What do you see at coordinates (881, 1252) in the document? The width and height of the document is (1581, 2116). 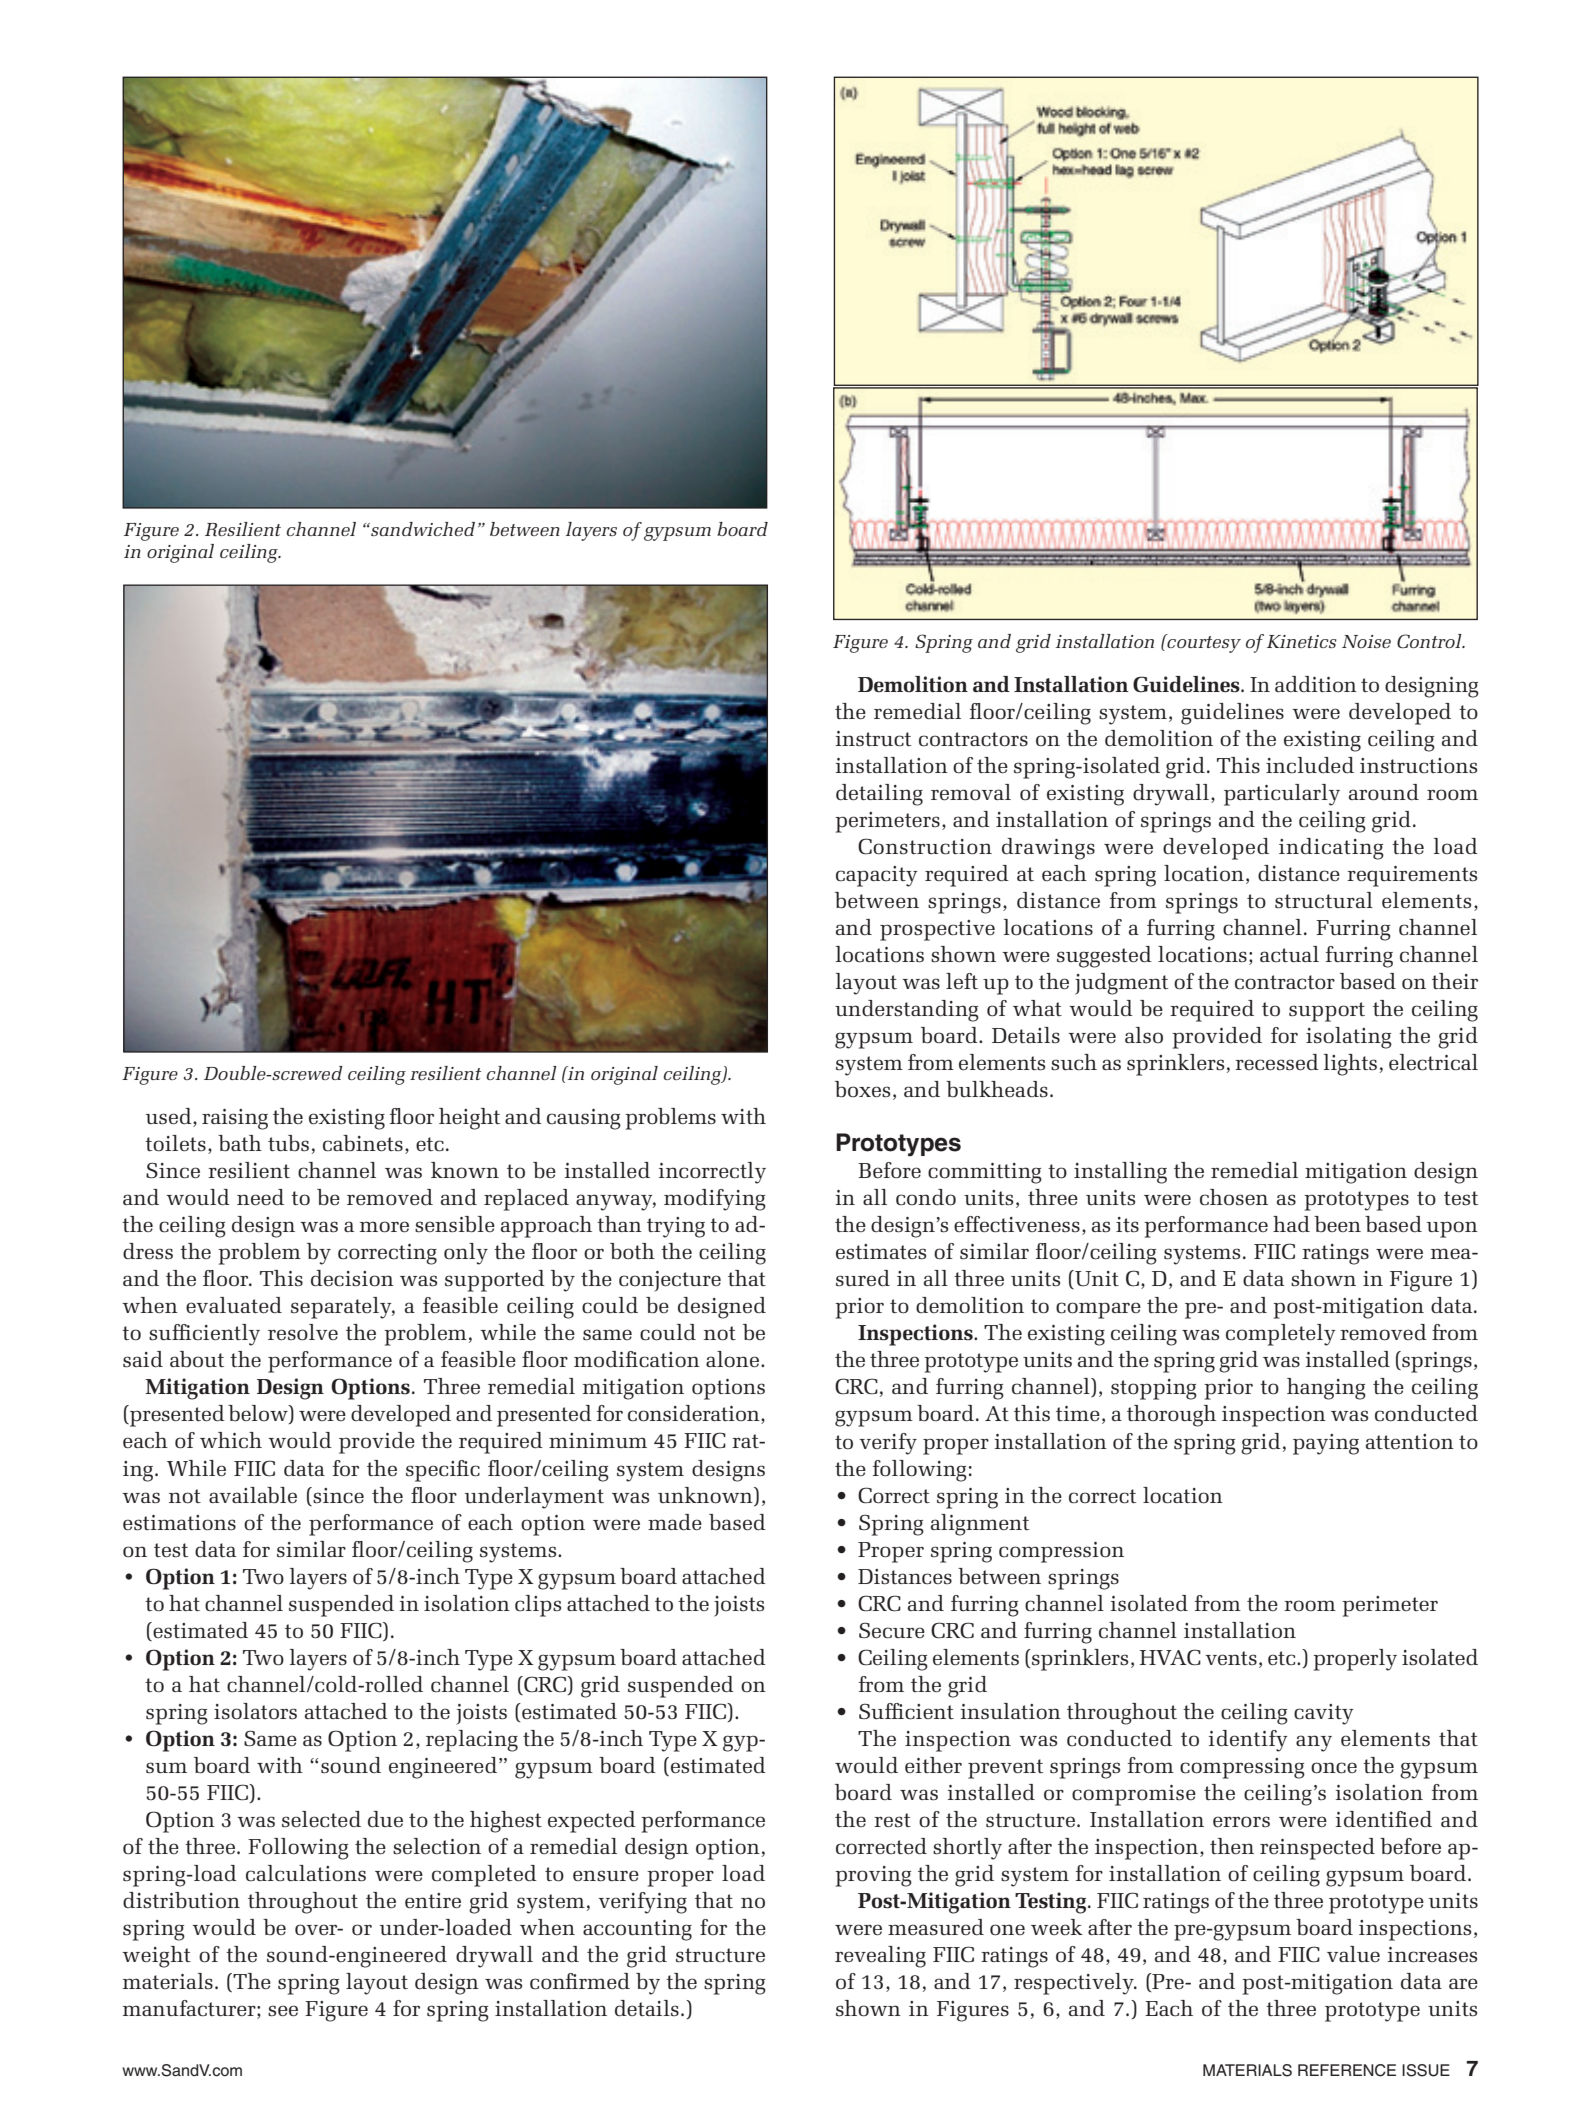 I see `estimates` at bounding box center [881, 1252].
